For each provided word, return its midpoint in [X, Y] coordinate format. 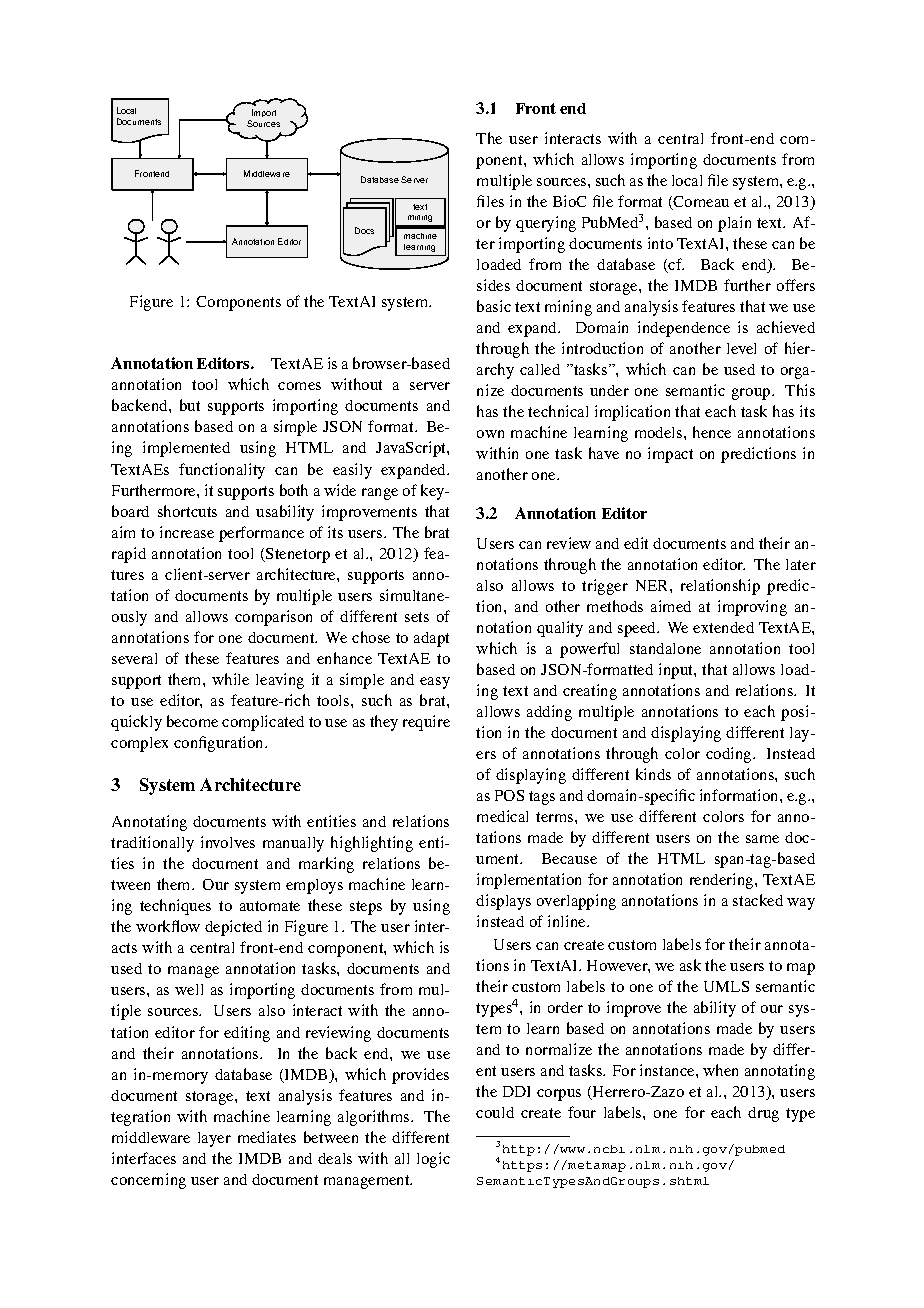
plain [734, 224]
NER [653, 585]
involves [228, 842]
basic [494, 306]
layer [214, 1139]
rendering [723, 881]
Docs [364, 230]
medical [502, 816]
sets [417, 617]
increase [187, 532]
